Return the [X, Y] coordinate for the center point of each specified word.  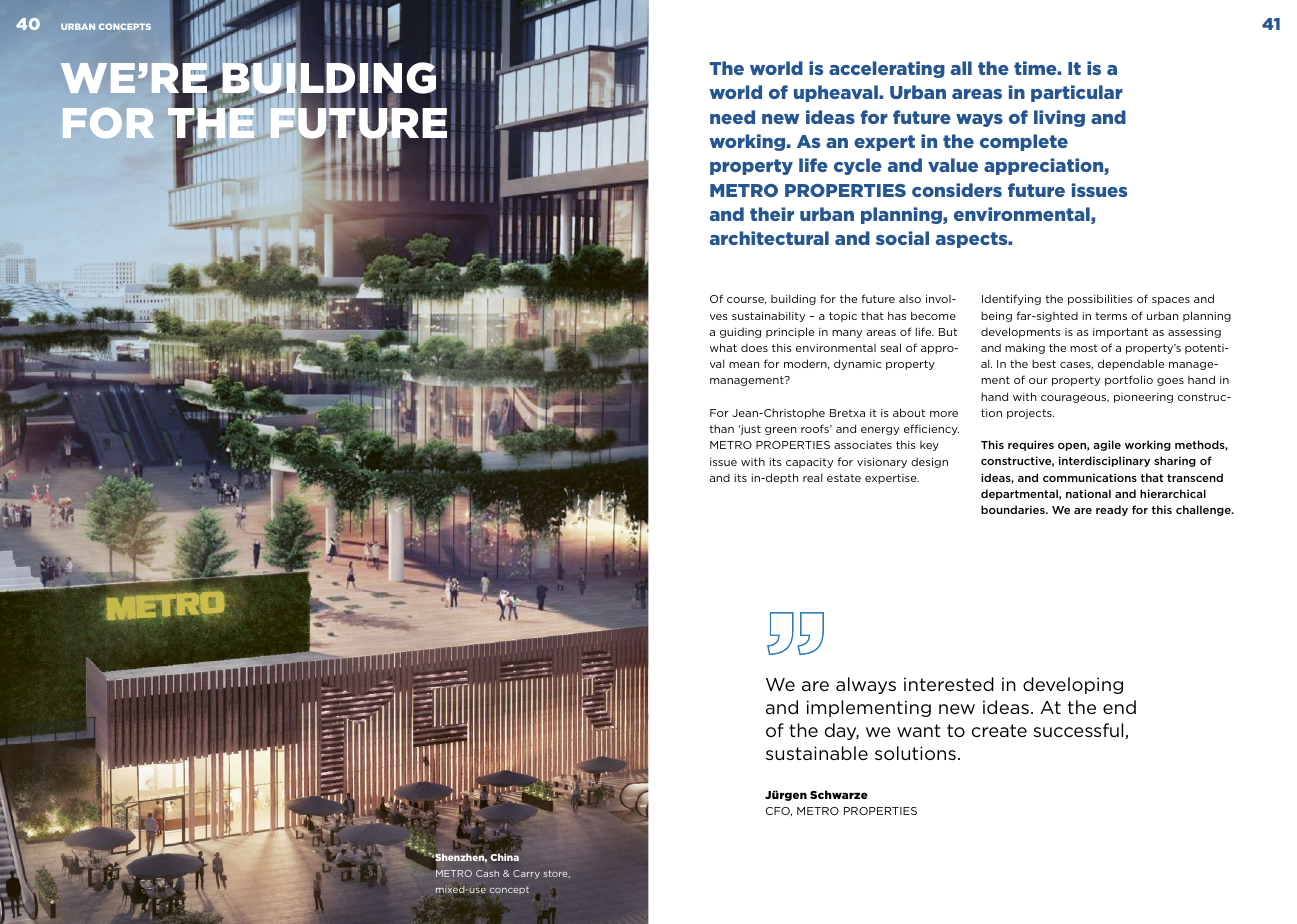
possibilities [1100, 299]
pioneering [1143, 398]
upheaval [837, 93]
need [732, 117]
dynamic [857, 364]
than [721, 428]
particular [1077, 93]
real [813, 477]
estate [844, 478]
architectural [769, 238]
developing [1073, 685]
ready [1112, 510]
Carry [526, 874]
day [842, 731]
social [902, 238]
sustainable [817, 753]
